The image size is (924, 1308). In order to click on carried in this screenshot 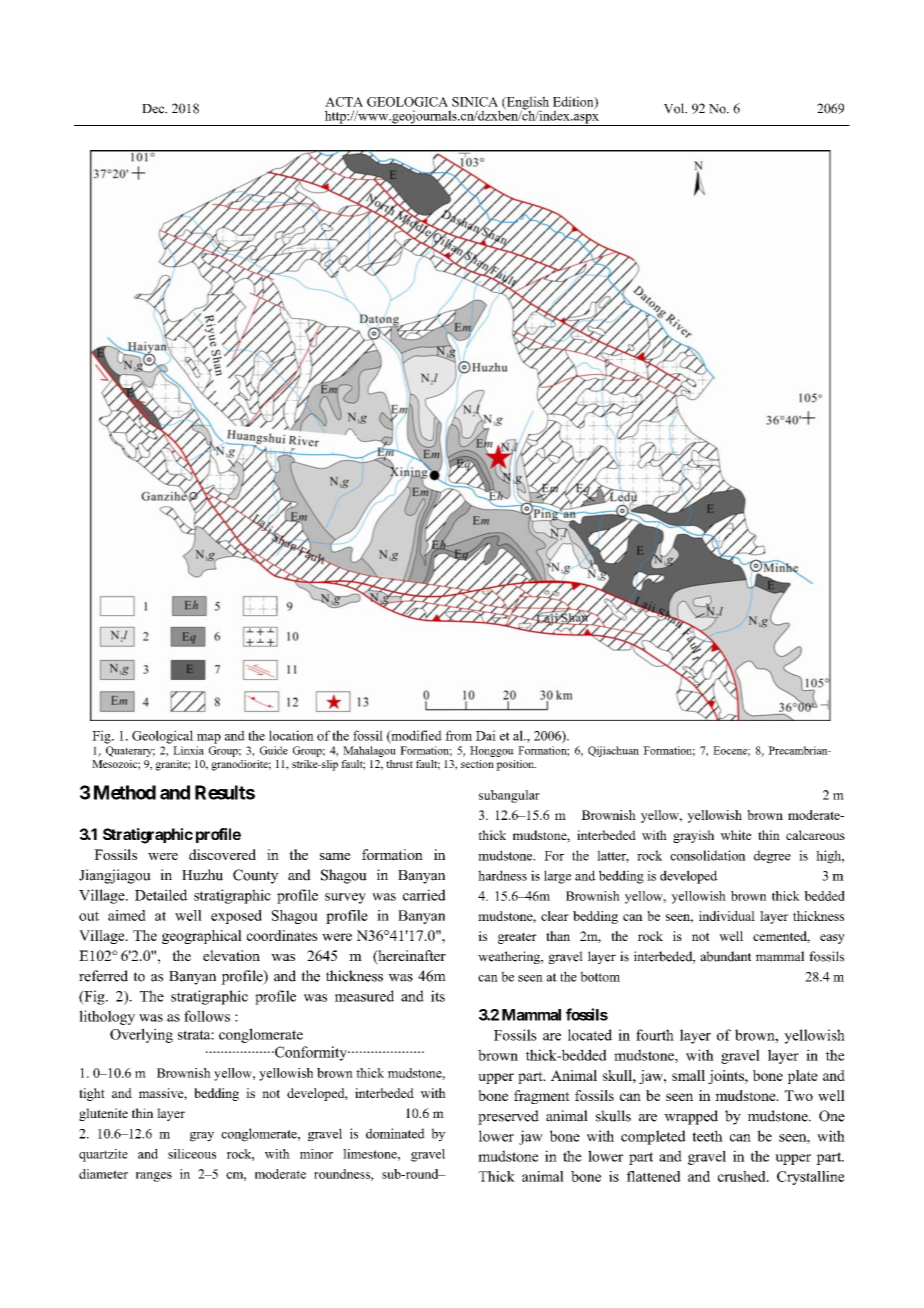, I will do `click(424, 895)`.
